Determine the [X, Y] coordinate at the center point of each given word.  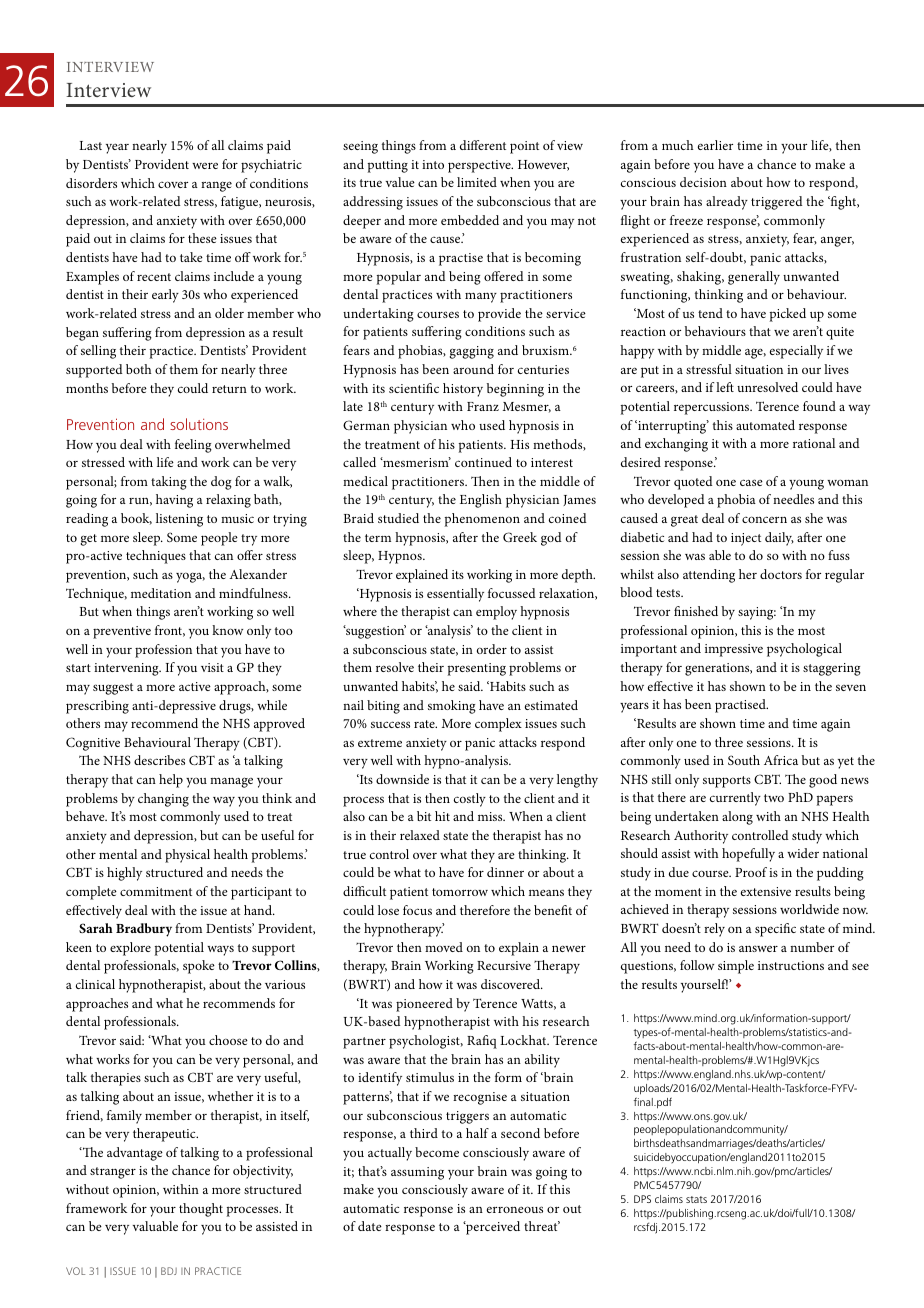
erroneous [515, 1209]
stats [696, 1199]
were [205, 166]
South [744, 760]
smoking [452, 707]
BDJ [169, 1271]
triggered [777, 203]
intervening [127, 669]
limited [477, 182]
